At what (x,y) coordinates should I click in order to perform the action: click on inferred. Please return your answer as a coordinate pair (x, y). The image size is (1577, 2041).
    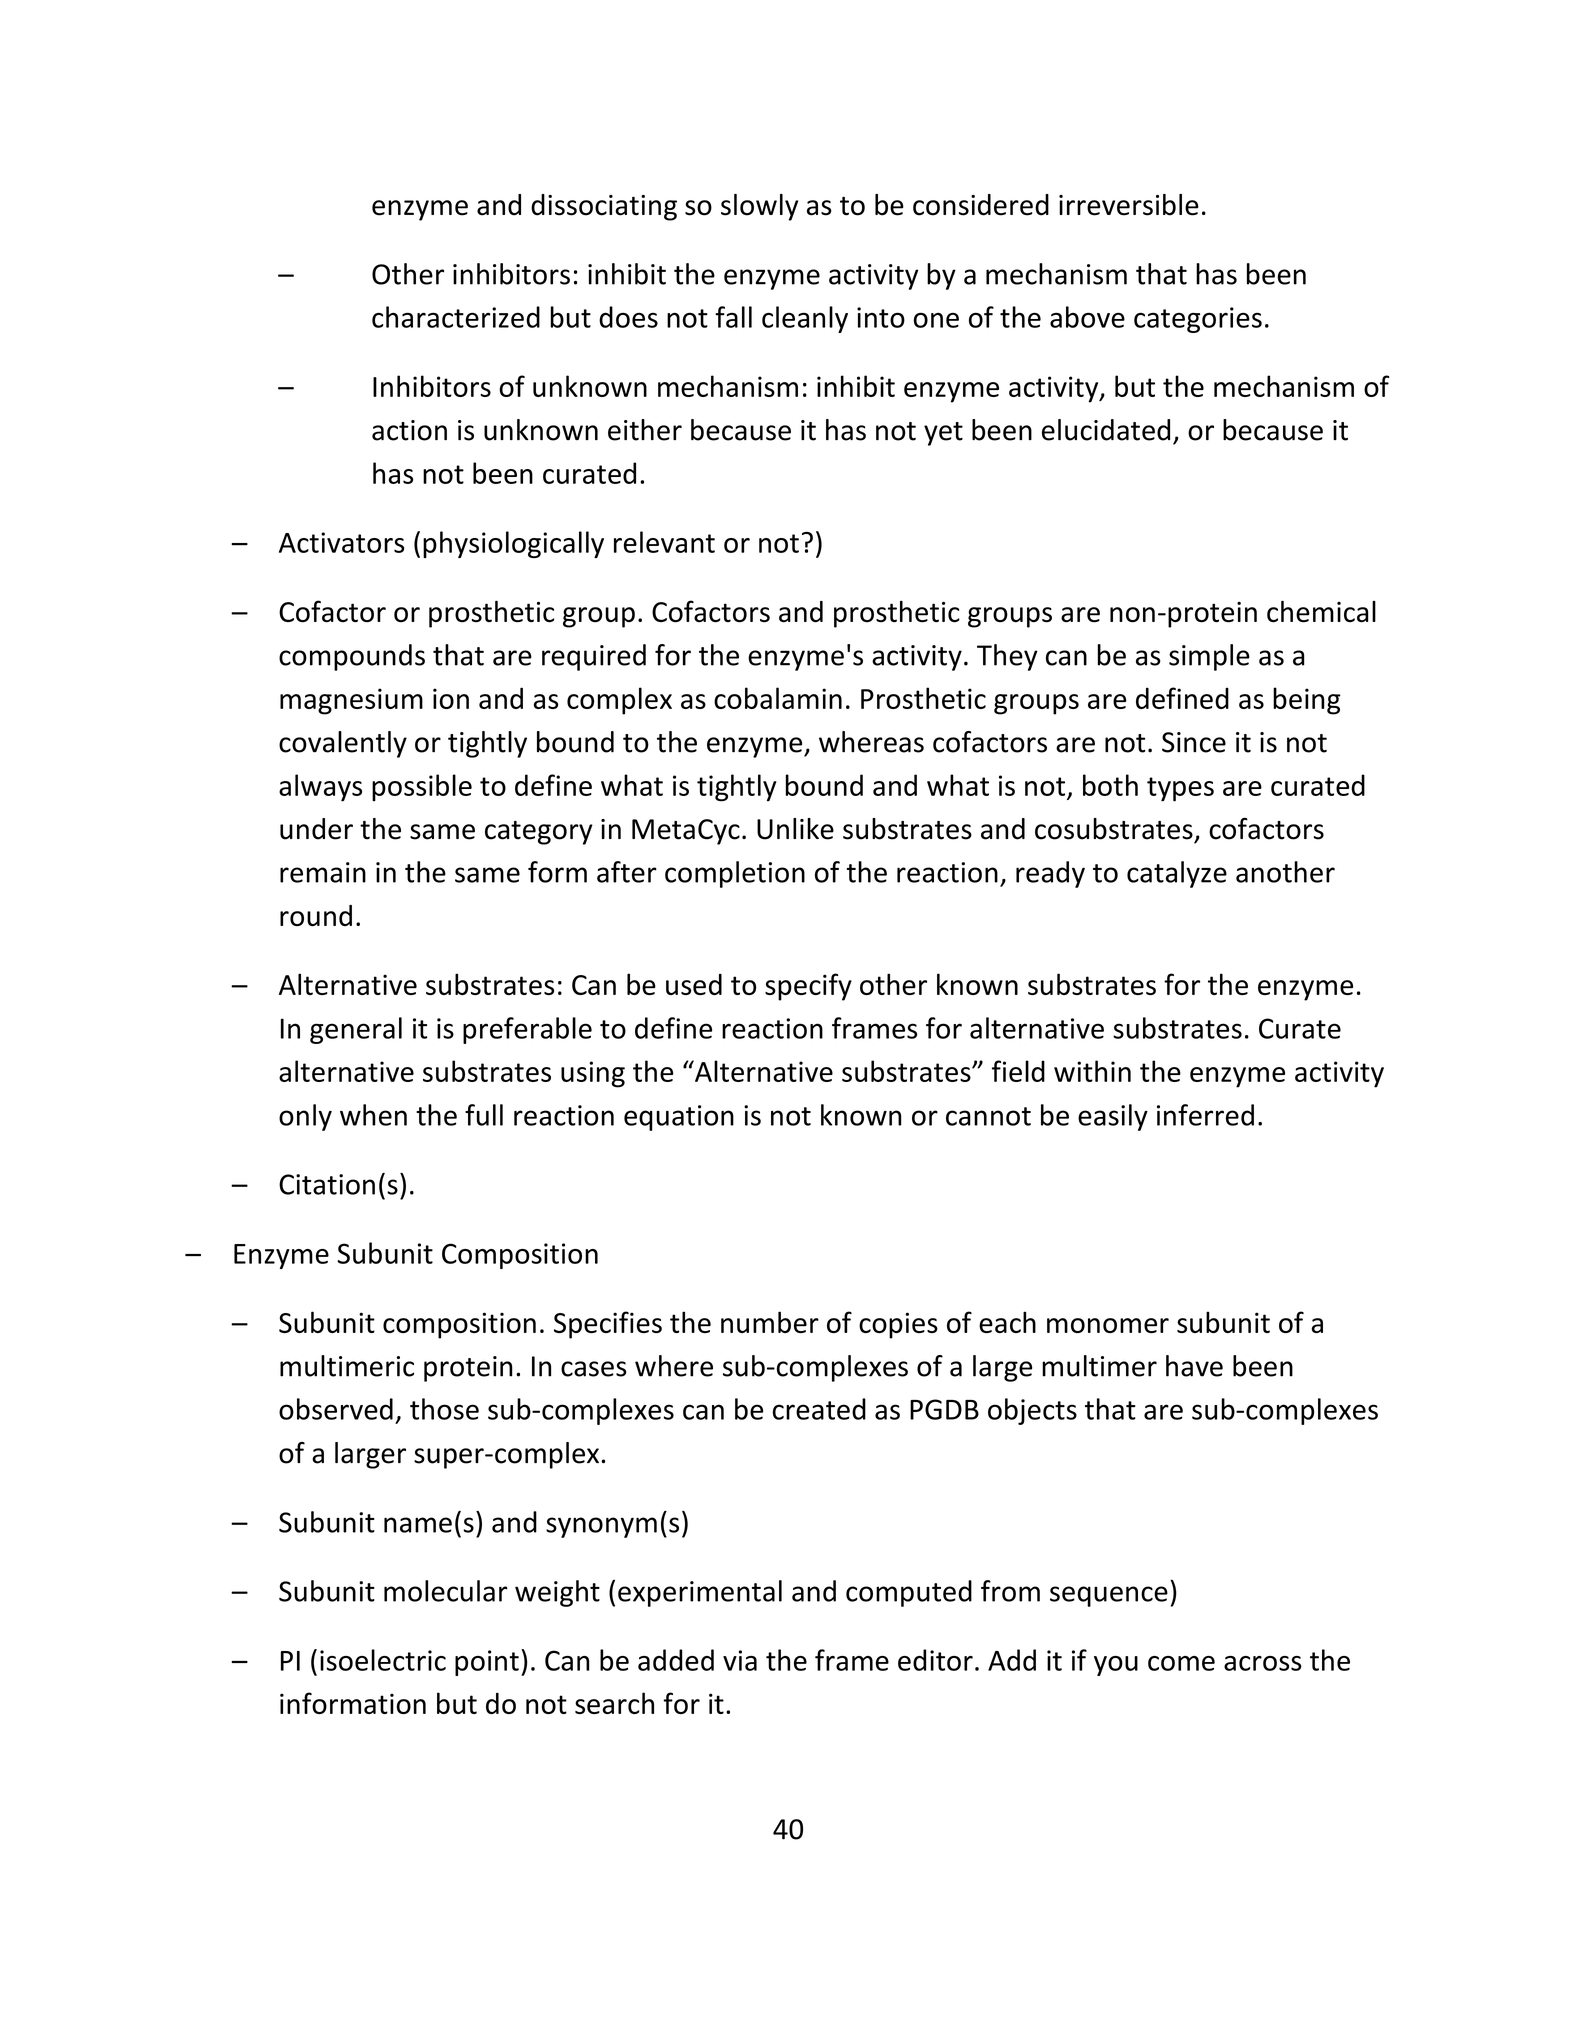
    Looking at the image, I should click on (1205, 1115).
